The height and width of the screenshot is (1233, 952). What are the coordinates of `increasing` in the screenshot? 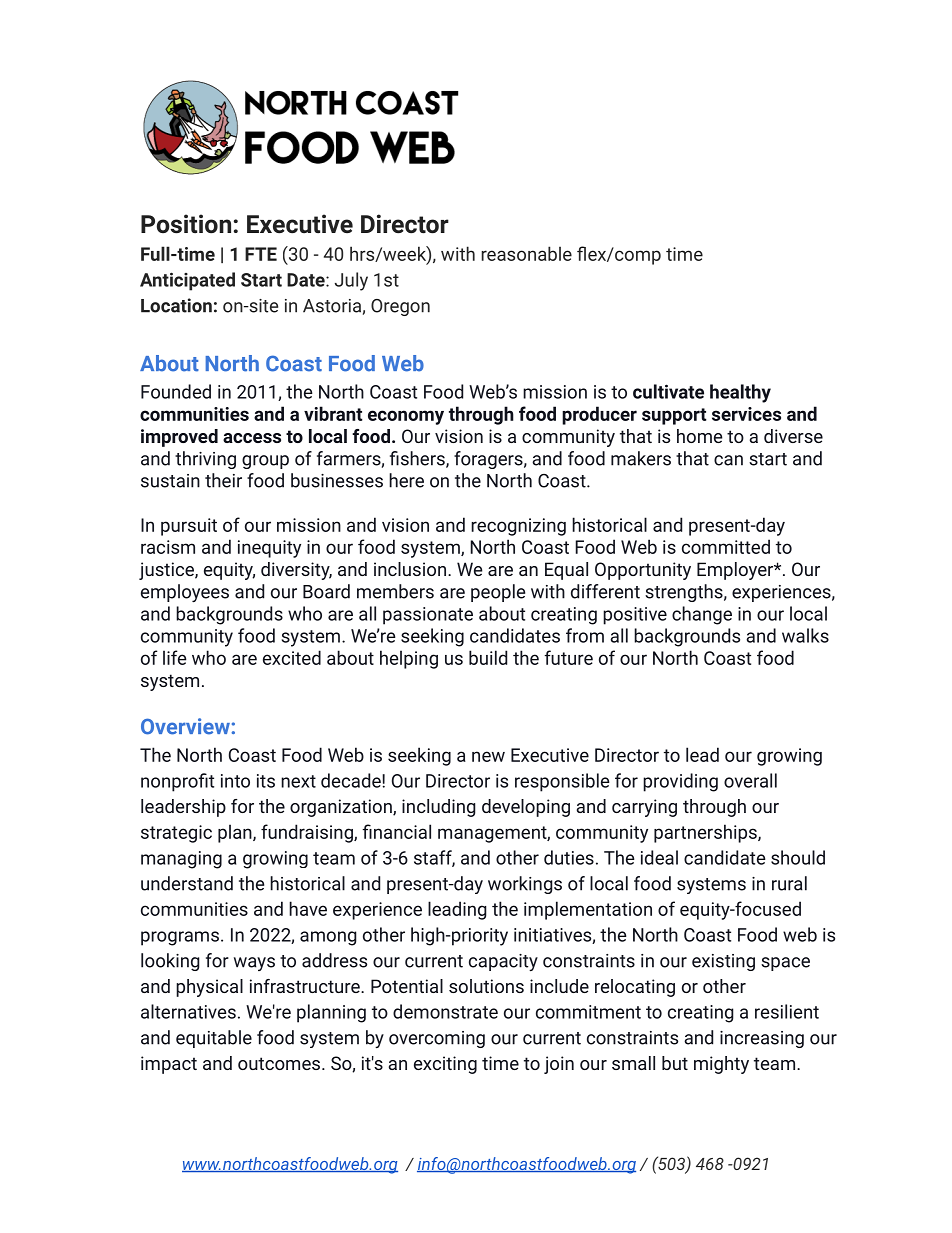 It's located at (762, 1039).
